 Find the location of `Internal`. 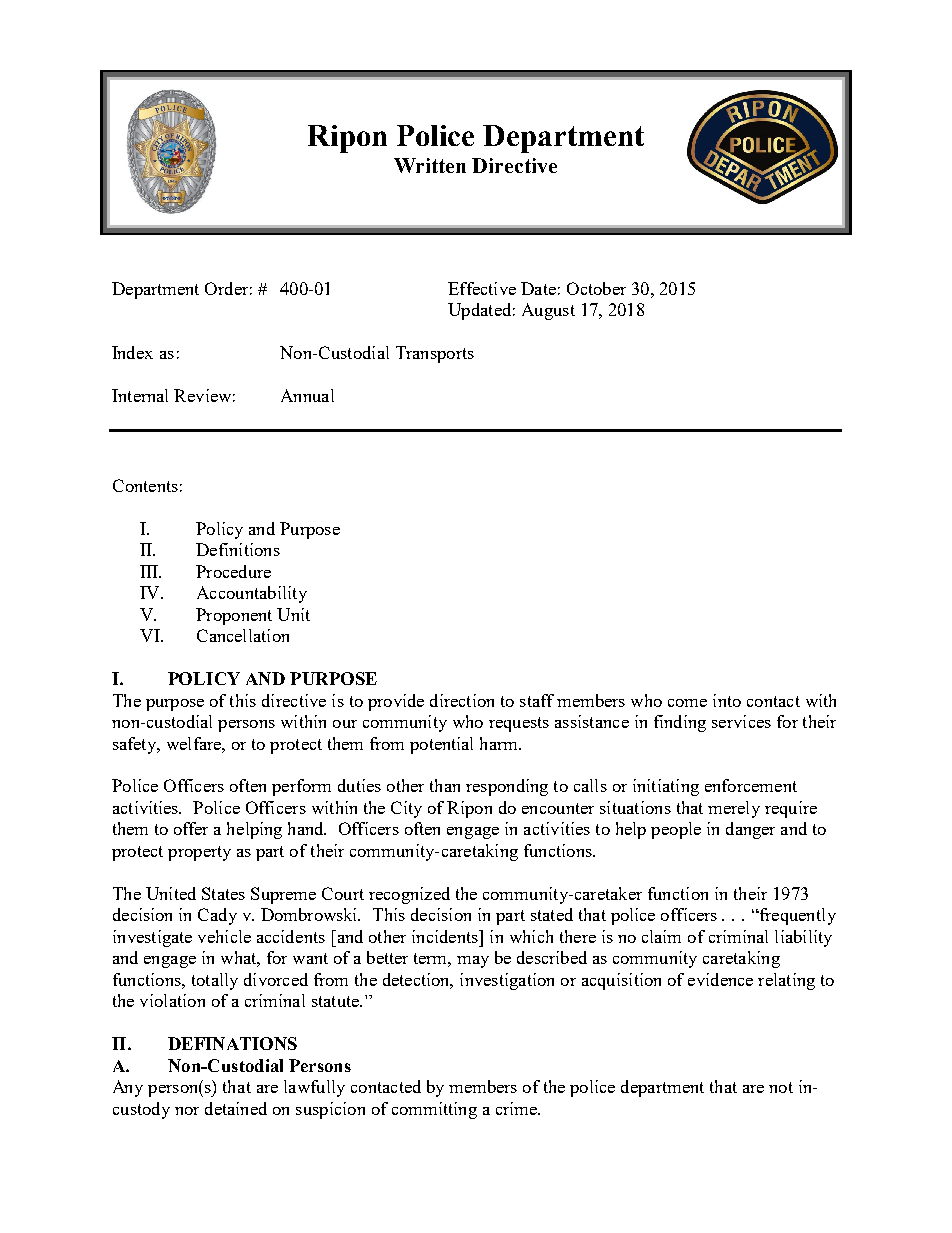

Internal is located at coordinates (140, 395).
